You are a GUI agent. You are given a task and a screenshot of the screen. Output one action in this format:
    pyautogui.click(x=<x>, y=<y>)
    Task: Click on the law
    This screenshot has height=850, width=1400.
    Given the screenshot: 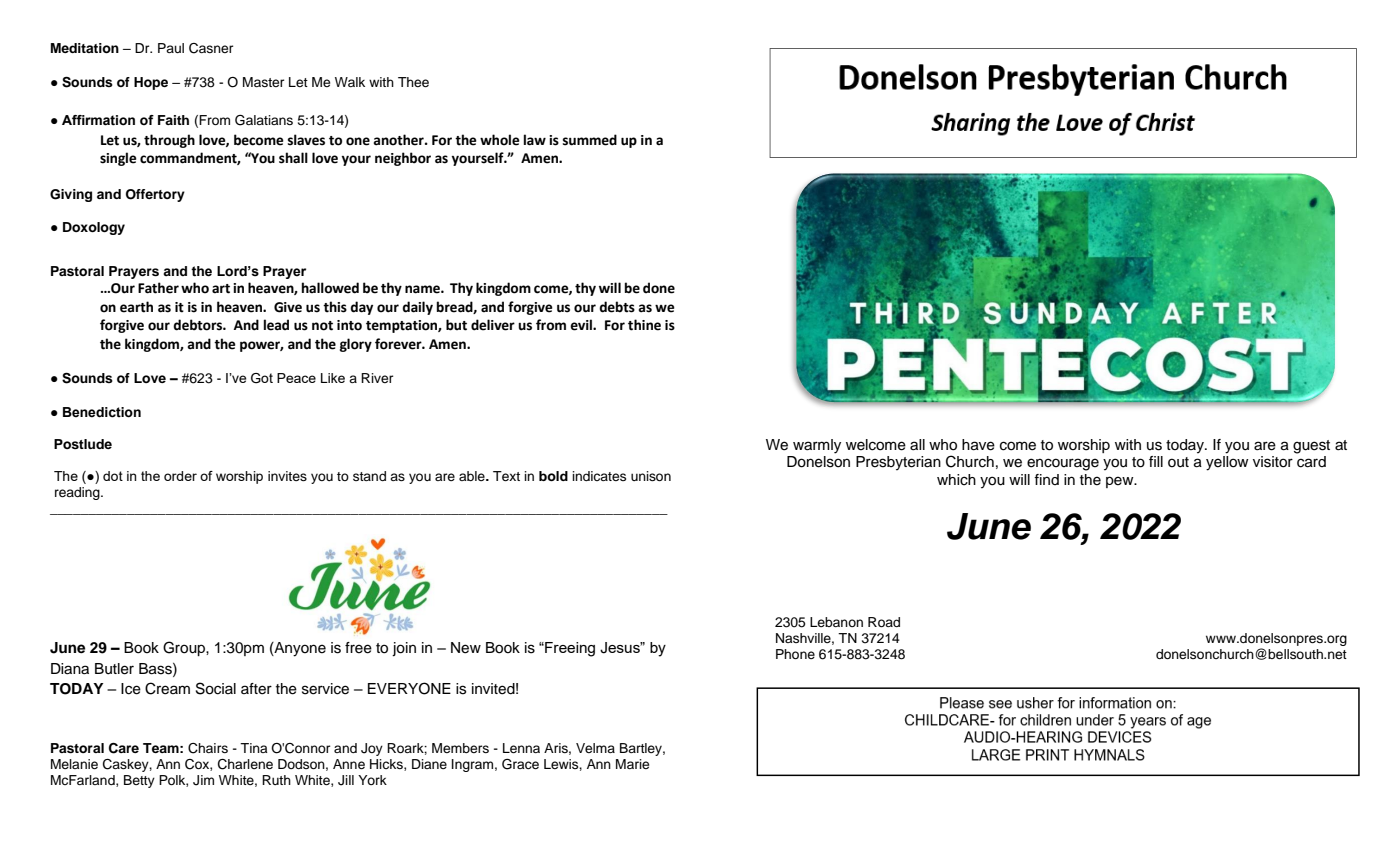 What is the action you would take?
    pyautogui.click(x=535, y=140)
